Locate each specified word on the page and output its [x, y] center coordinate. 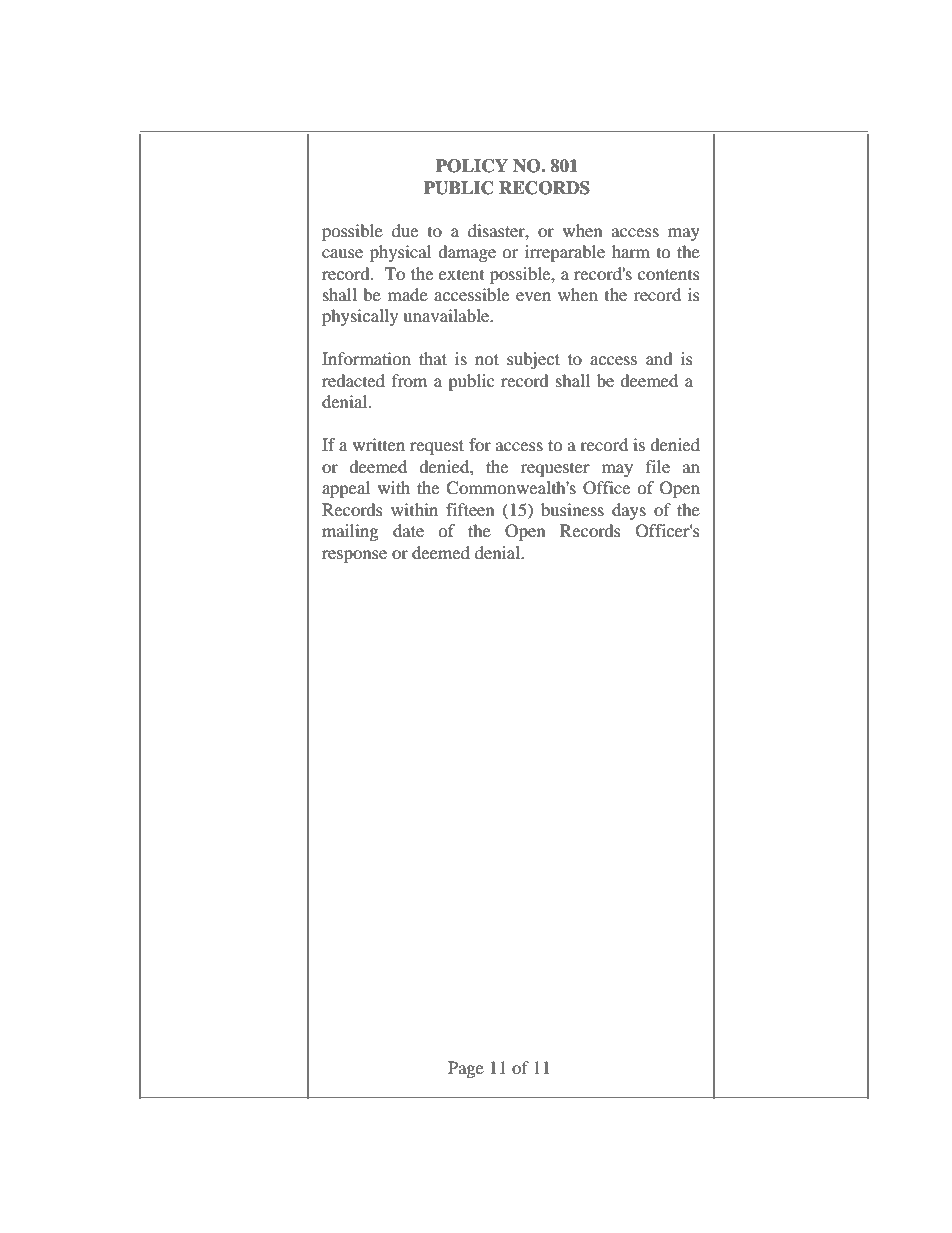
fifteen [470, 509]
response [354, 556]
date [408, 530]
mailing [350, 532]
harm [631, 251]
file [658, 466]
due [405, 230]
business [572, 509]
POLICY [472, 166]
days [629, 511]
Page [466, 1069]
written [379, 444]
